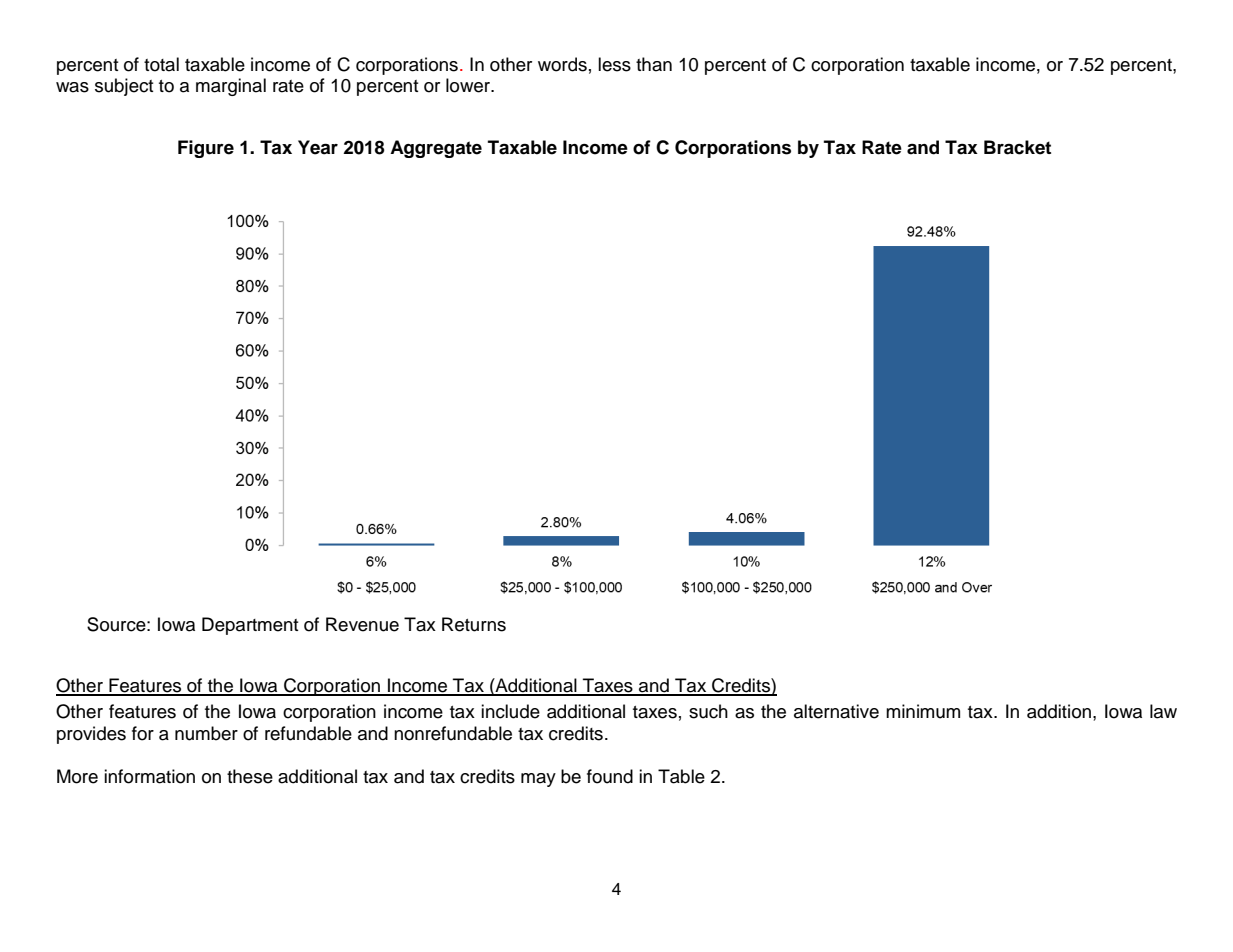 The width and height of the document is (1233, 952). What do you see at coordinates (562, 64) in the document?
I see `words` at bounding box center [562, 64].
